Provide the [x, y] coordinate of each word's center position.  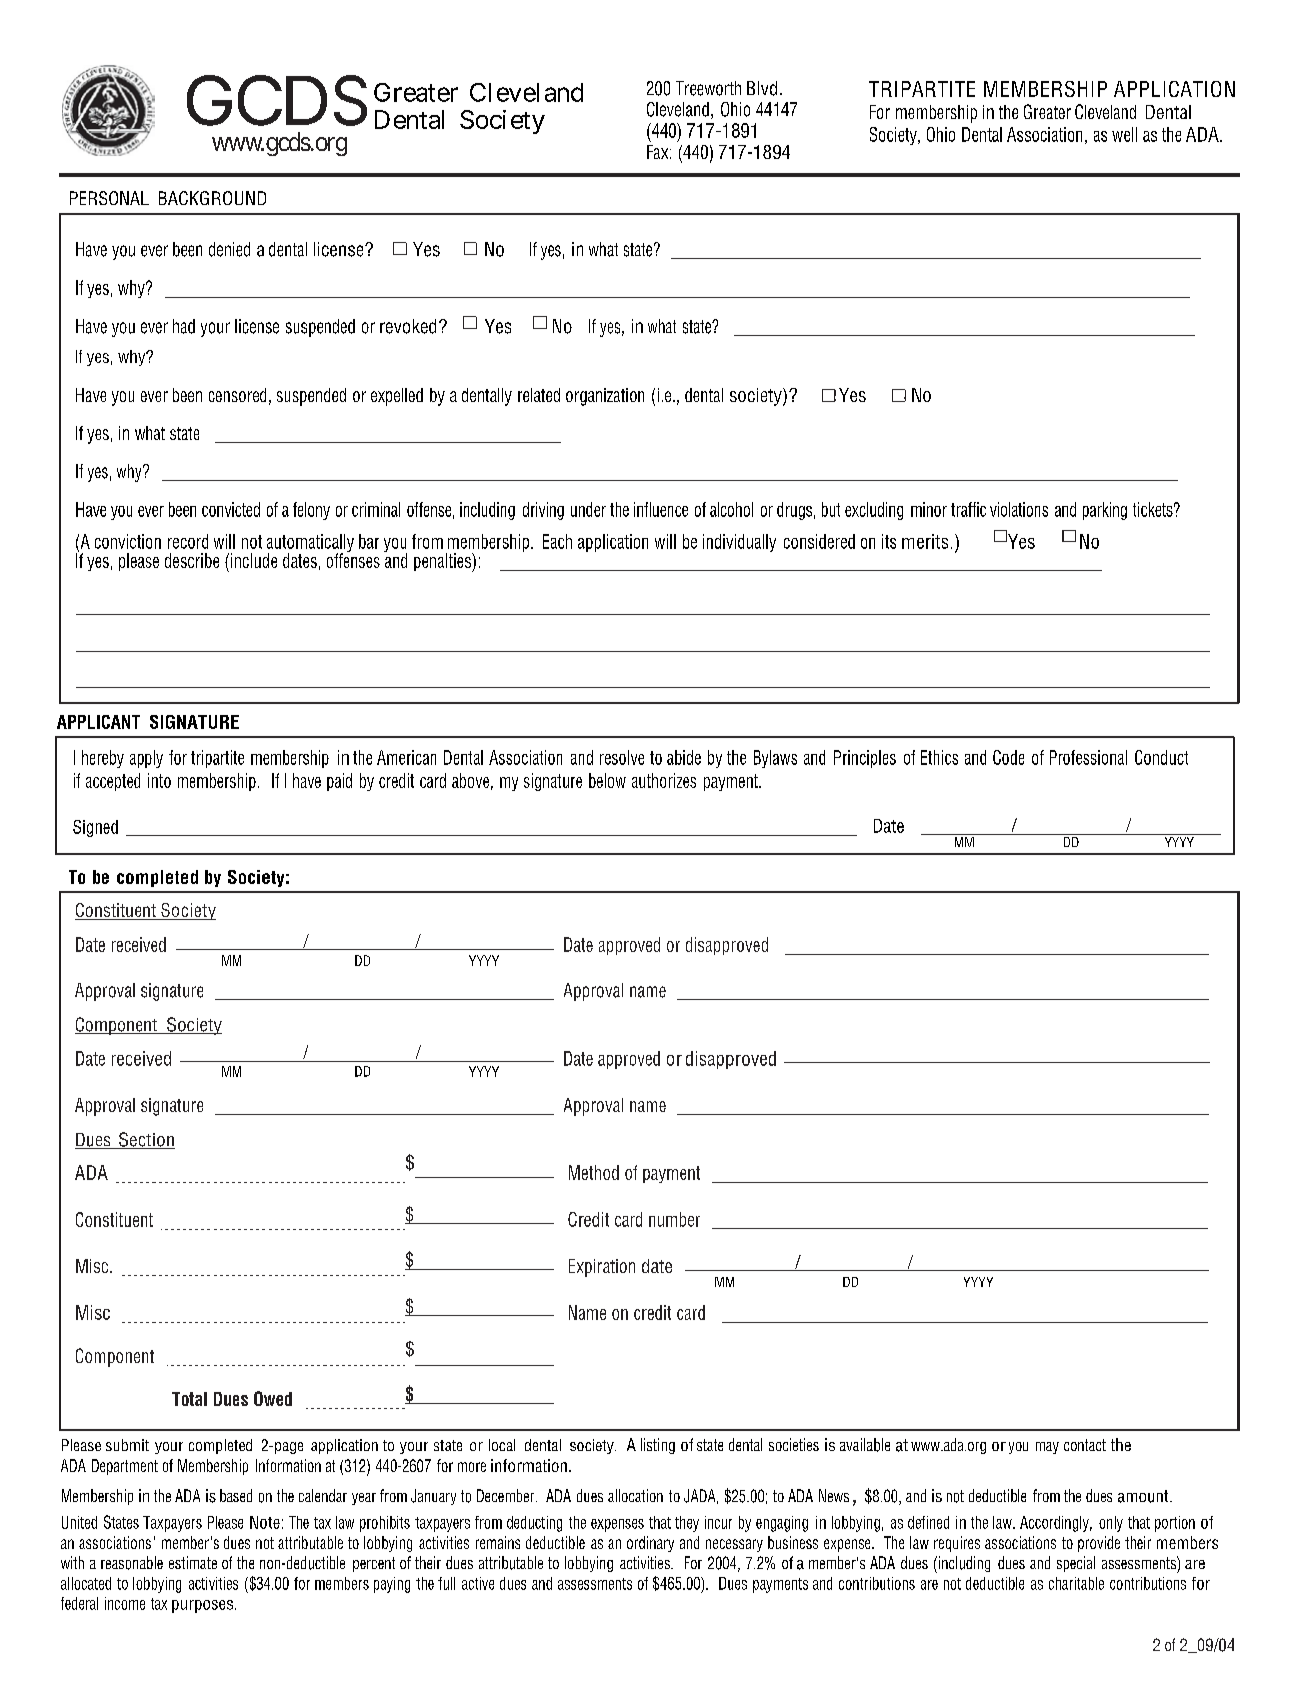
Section [146, 1140]
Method [594, 1172]
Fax [659, 152]
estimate [193, 1562]
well [1124, 134]
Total [189, 1399]
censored [237, 395]
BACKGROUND [212, 198]
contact [1085, 1445]
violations [1019, 509]
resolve [622, 757]
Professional [1088, 757]
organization [605, 397]
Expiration [602, 1268]
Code [1008, 757]
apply [146, 759]
